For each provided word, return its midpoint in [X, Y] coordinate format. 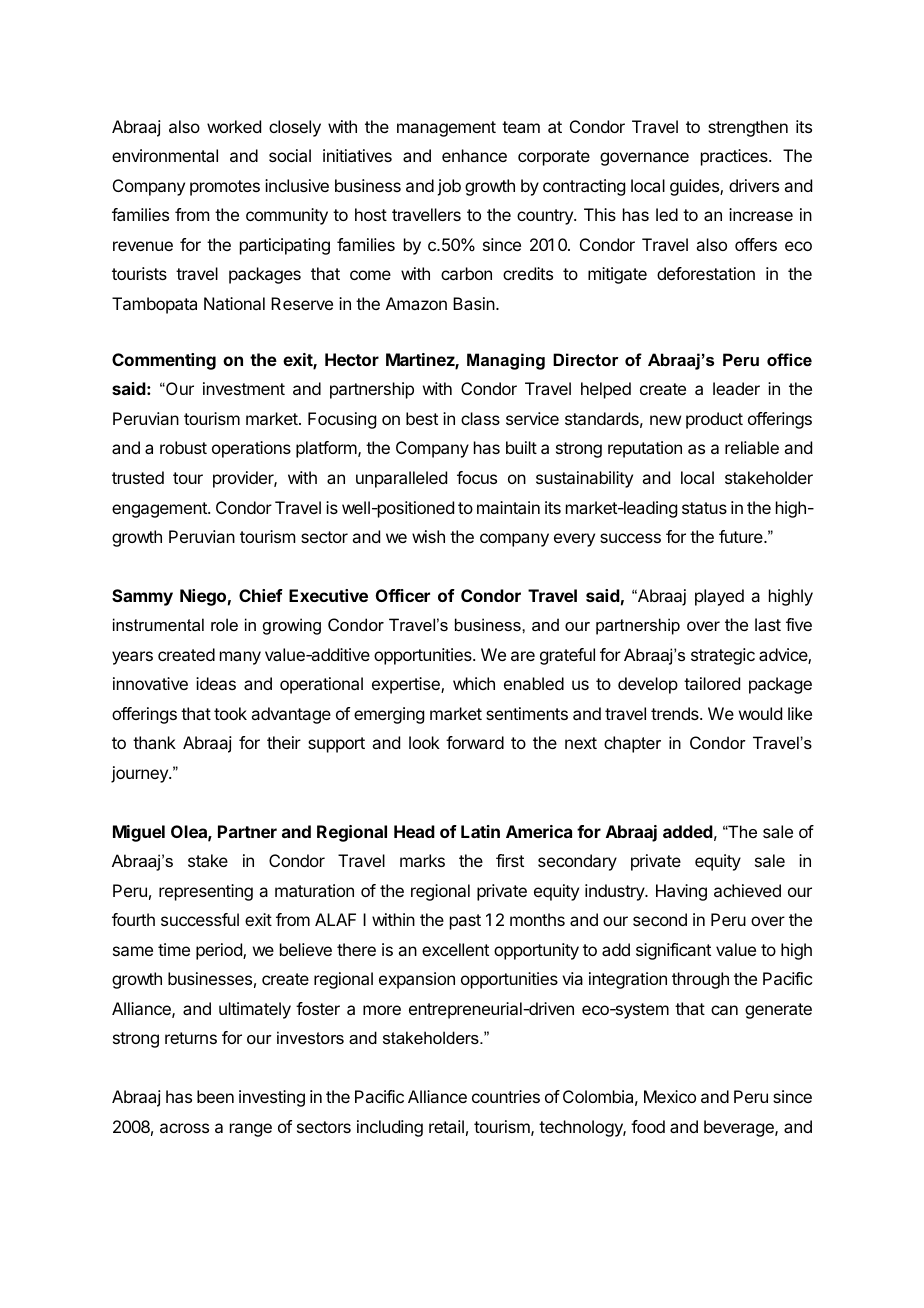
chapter [632, 744]
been [215, 1096]
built [521, 447]
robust [183, 447]
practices [735, 157]
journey [140, 774]
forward [475, 742]
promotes [225, 188]
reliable [752, 447]
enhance [474, 155]
